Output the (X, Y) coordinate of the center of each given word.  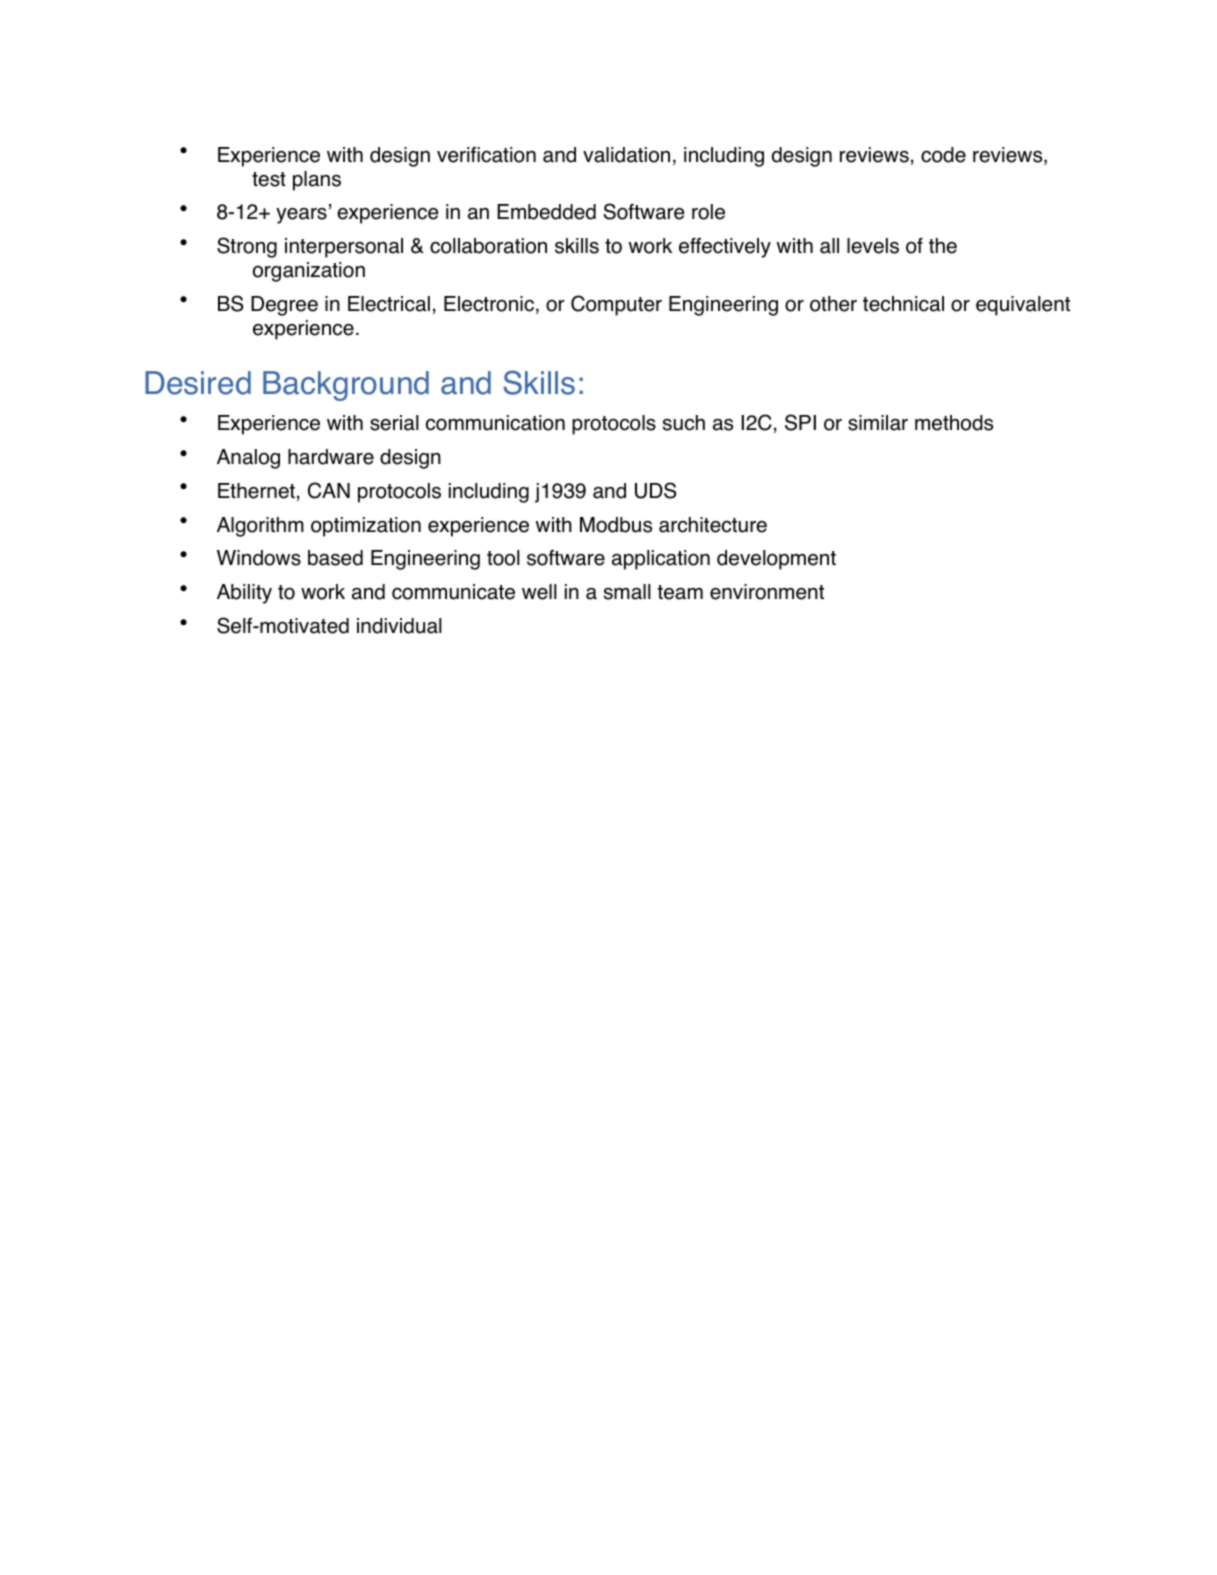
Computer (616, 305)
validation (626, 155)
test (269, 179)
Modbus (616, 525)
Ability (244, 594)
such (684, 423)
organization (309, 272)
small (627, 592)
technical (903, 304)
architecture (713, 525)
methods (954, 423)
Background (346, 386)
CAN (329, 490)
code (943, 155)
